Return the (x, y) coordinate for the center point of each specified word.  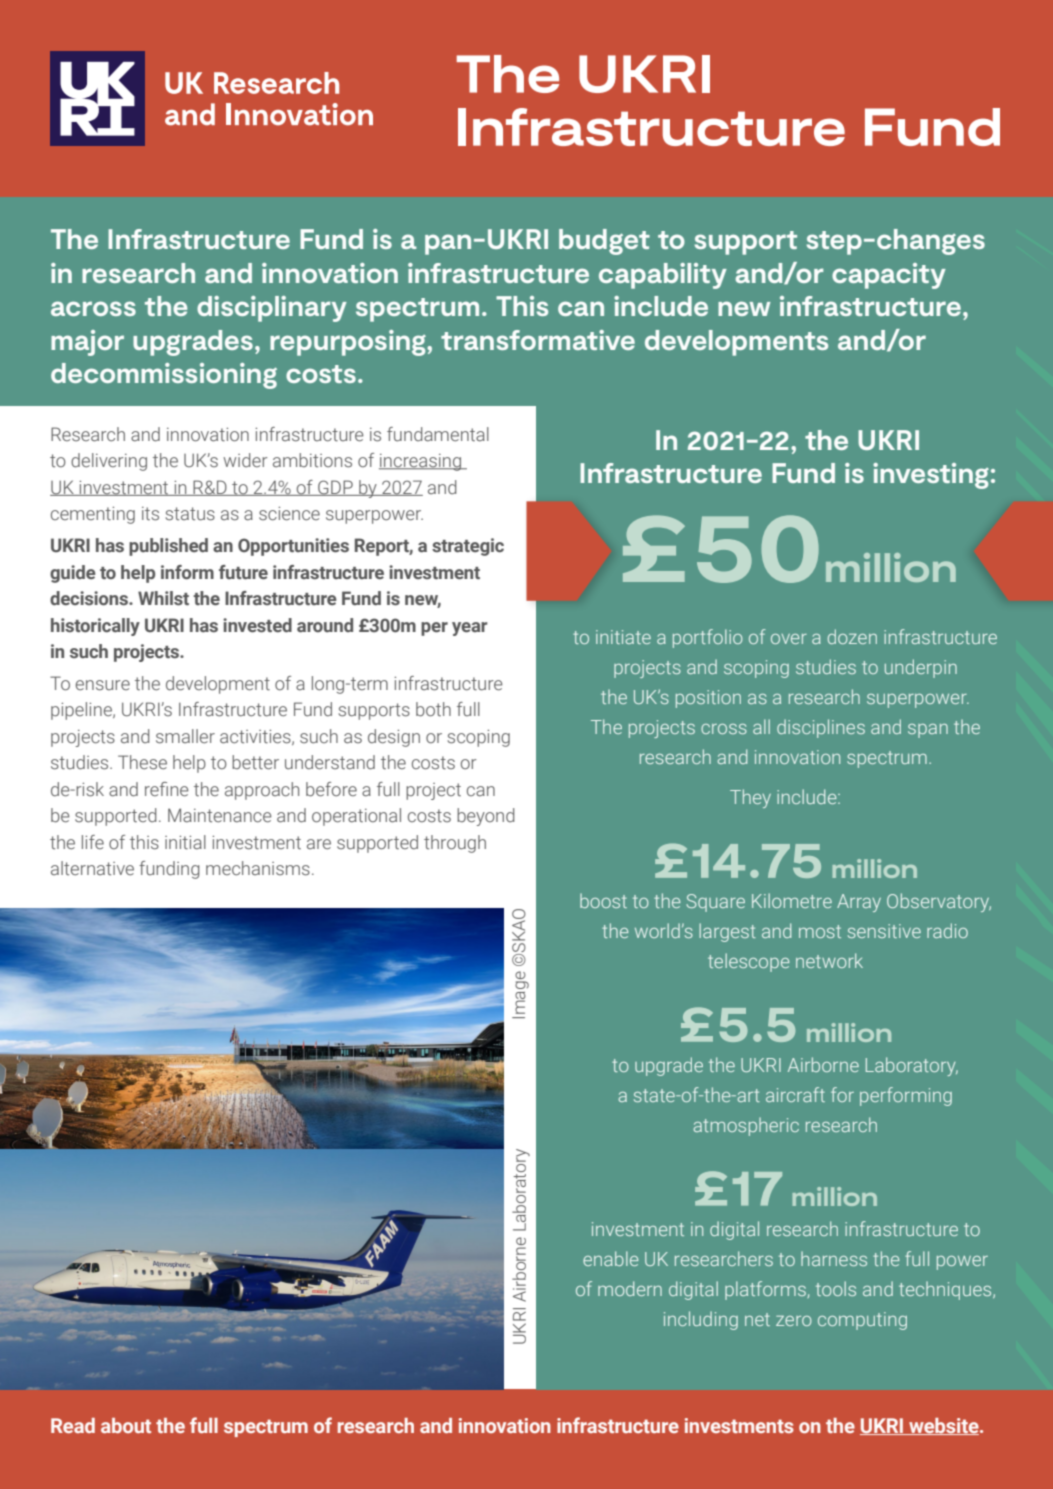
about (126, 1425)
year (470, 629)
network (829, 960)
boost (603, 900)
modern (630, 1288)
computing (862, 1321)
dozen (852, 636)
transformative (538, 340)
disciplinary (272, 309)
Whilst (163, 598)
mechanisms (258, 868)
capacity (889, 276)
